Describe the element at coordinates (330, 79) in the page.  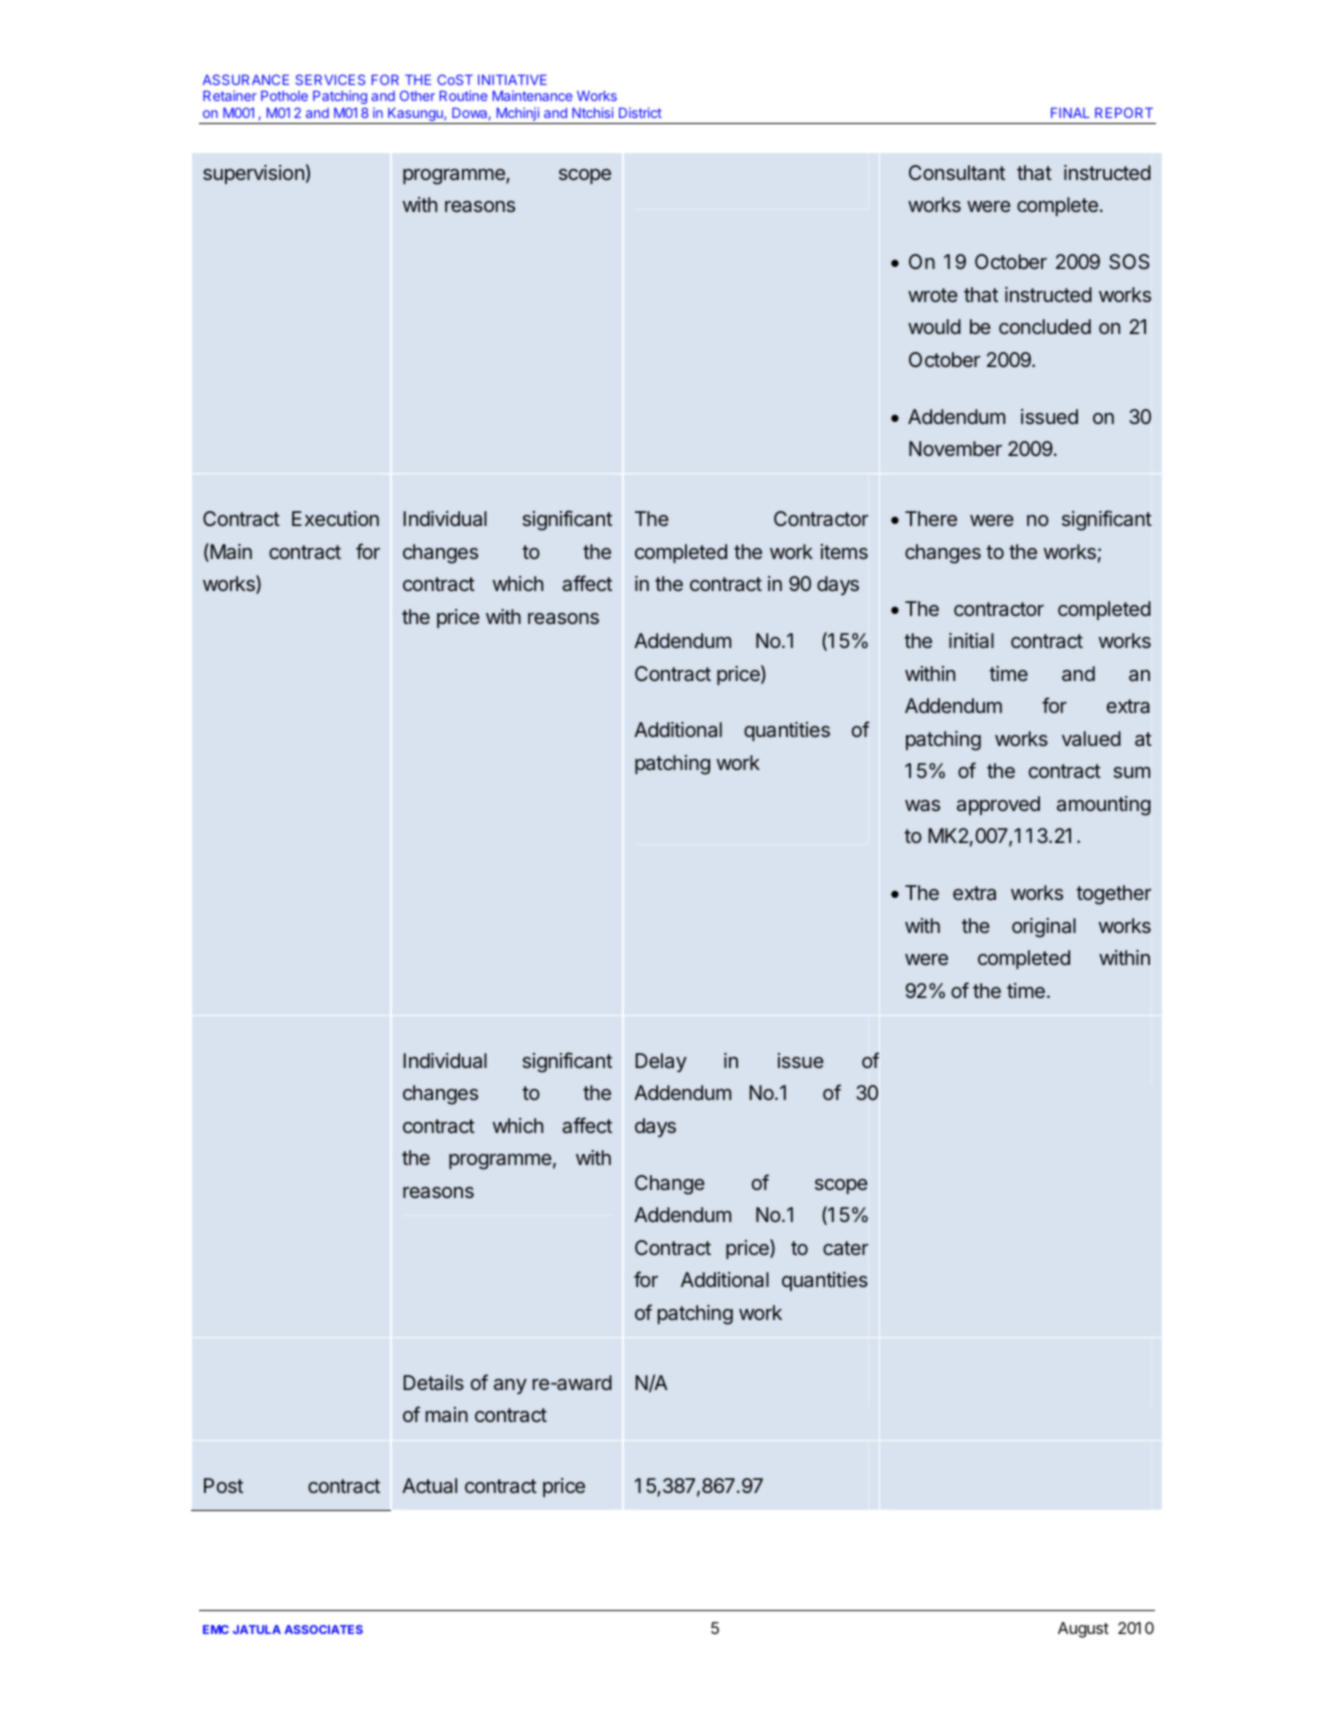
I see `SERVICES` at that location.
